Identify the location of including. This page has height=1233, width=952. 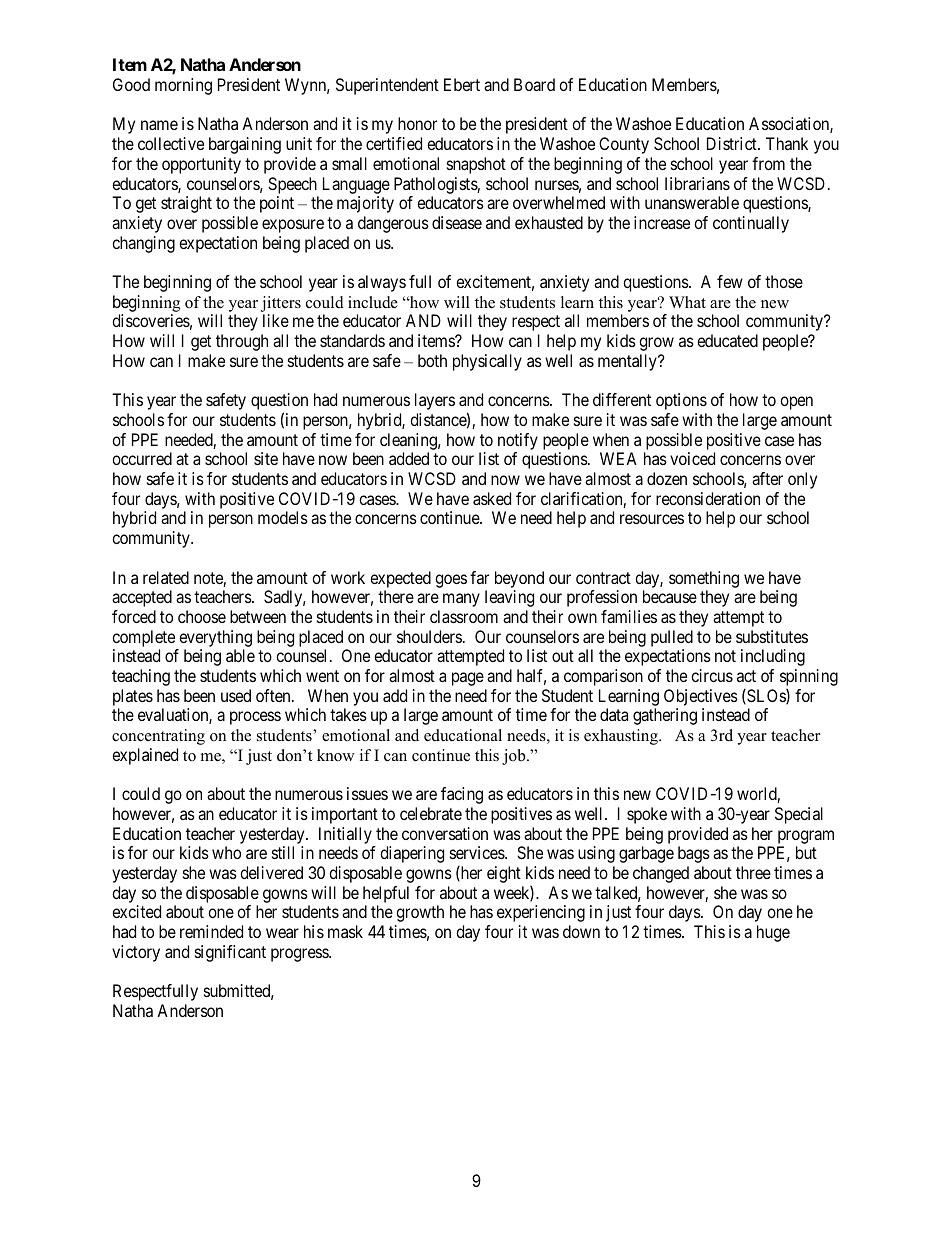
(773, 657).
